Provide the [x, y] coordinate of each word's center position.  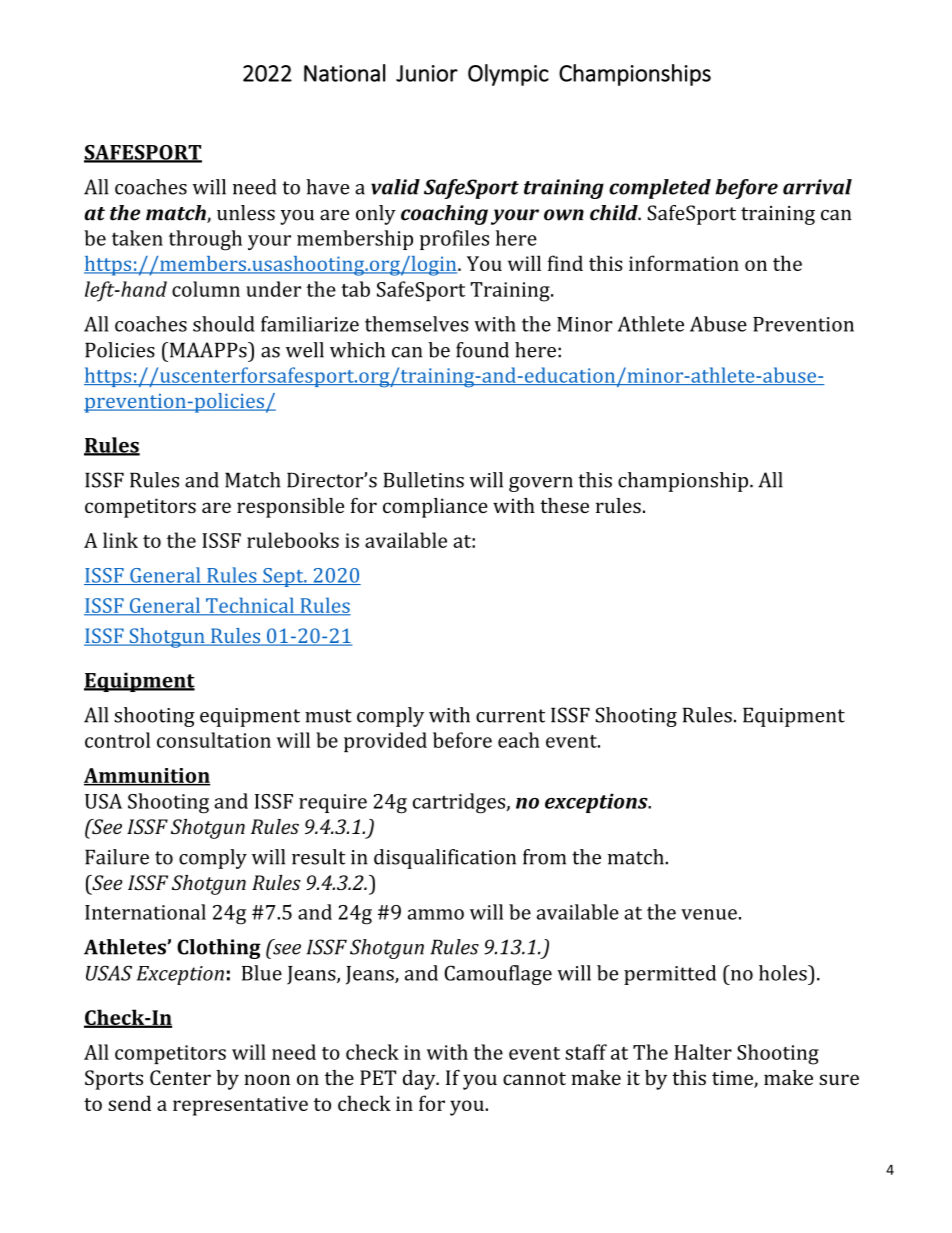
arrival [817, 187]
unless [246, 213]
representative [240, 1106]
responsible [290, 508]
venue [709, 914]
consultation [214, 740]
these [564, 505]
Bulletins [424, 480]
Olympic [508, 75]
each [519, 740]
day [420, 1080]
